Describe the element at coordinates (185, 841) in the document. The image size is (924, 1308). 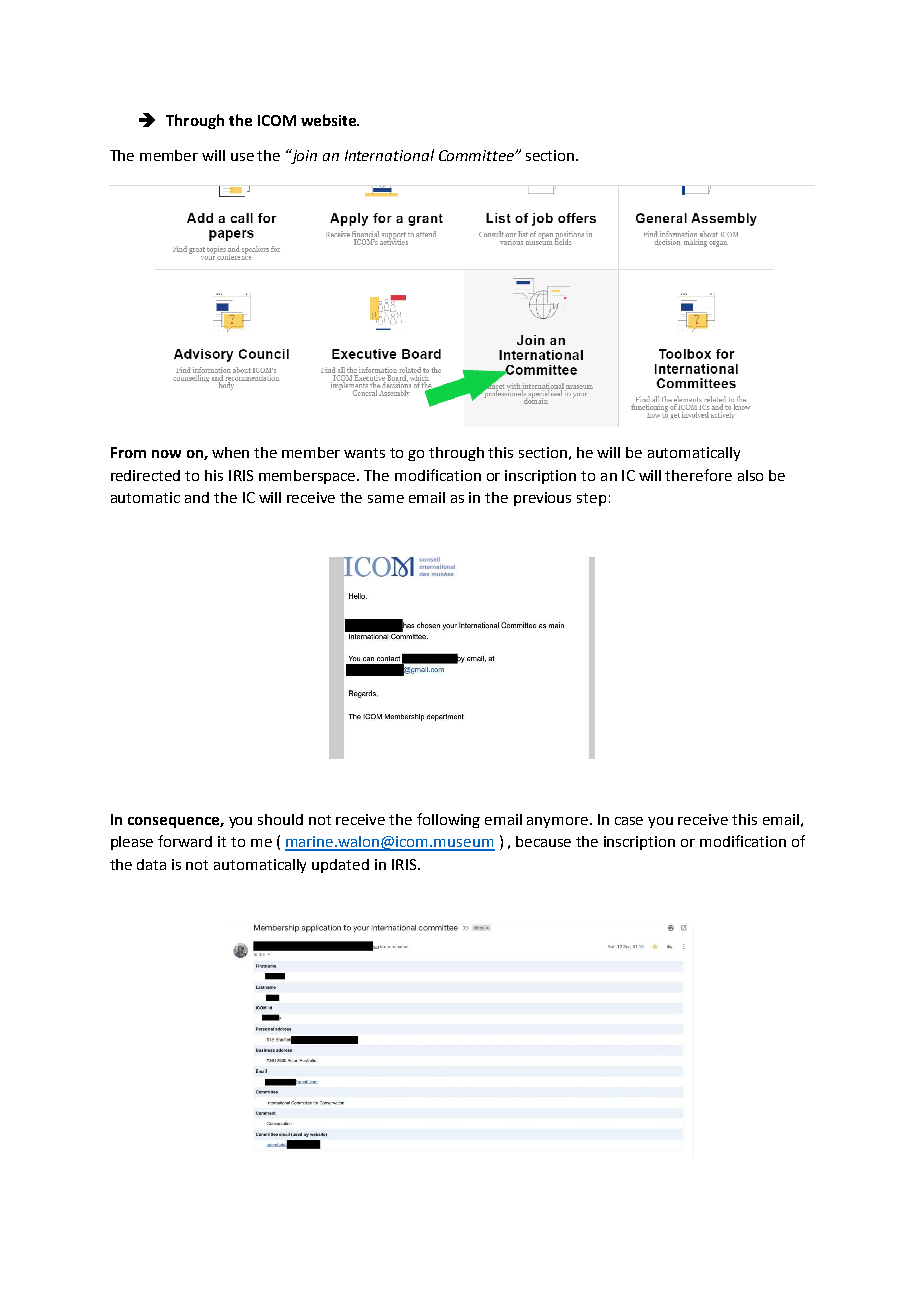
I see `forward` at that location.
